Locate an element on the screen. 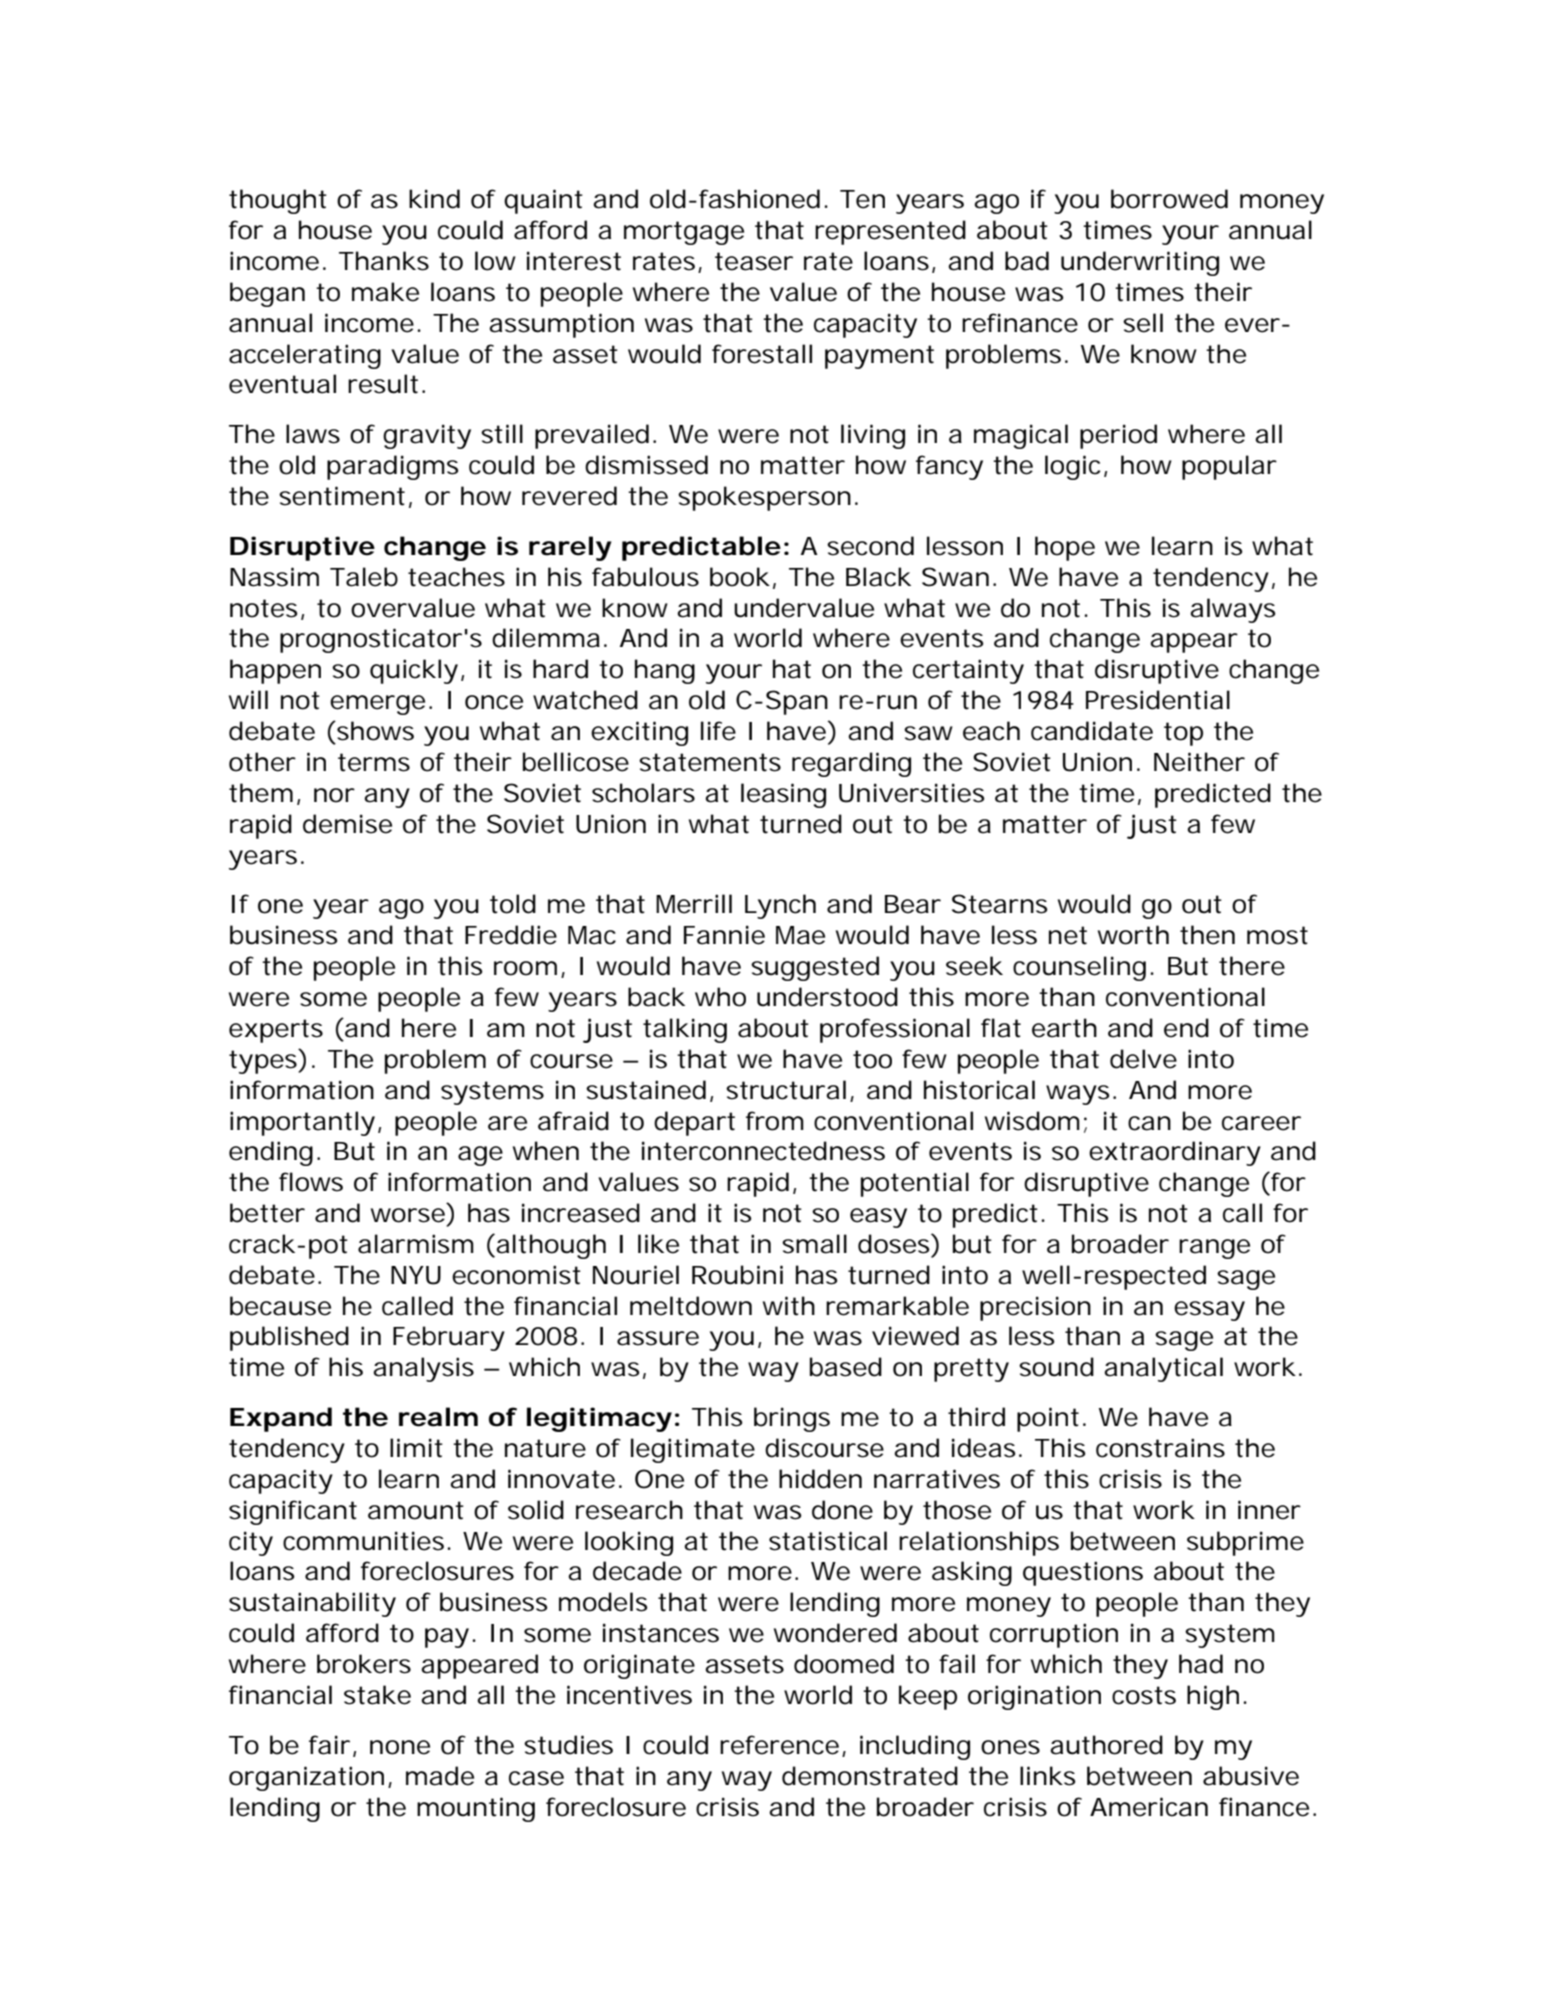  incentives is located at coordinates (629, 1695).
